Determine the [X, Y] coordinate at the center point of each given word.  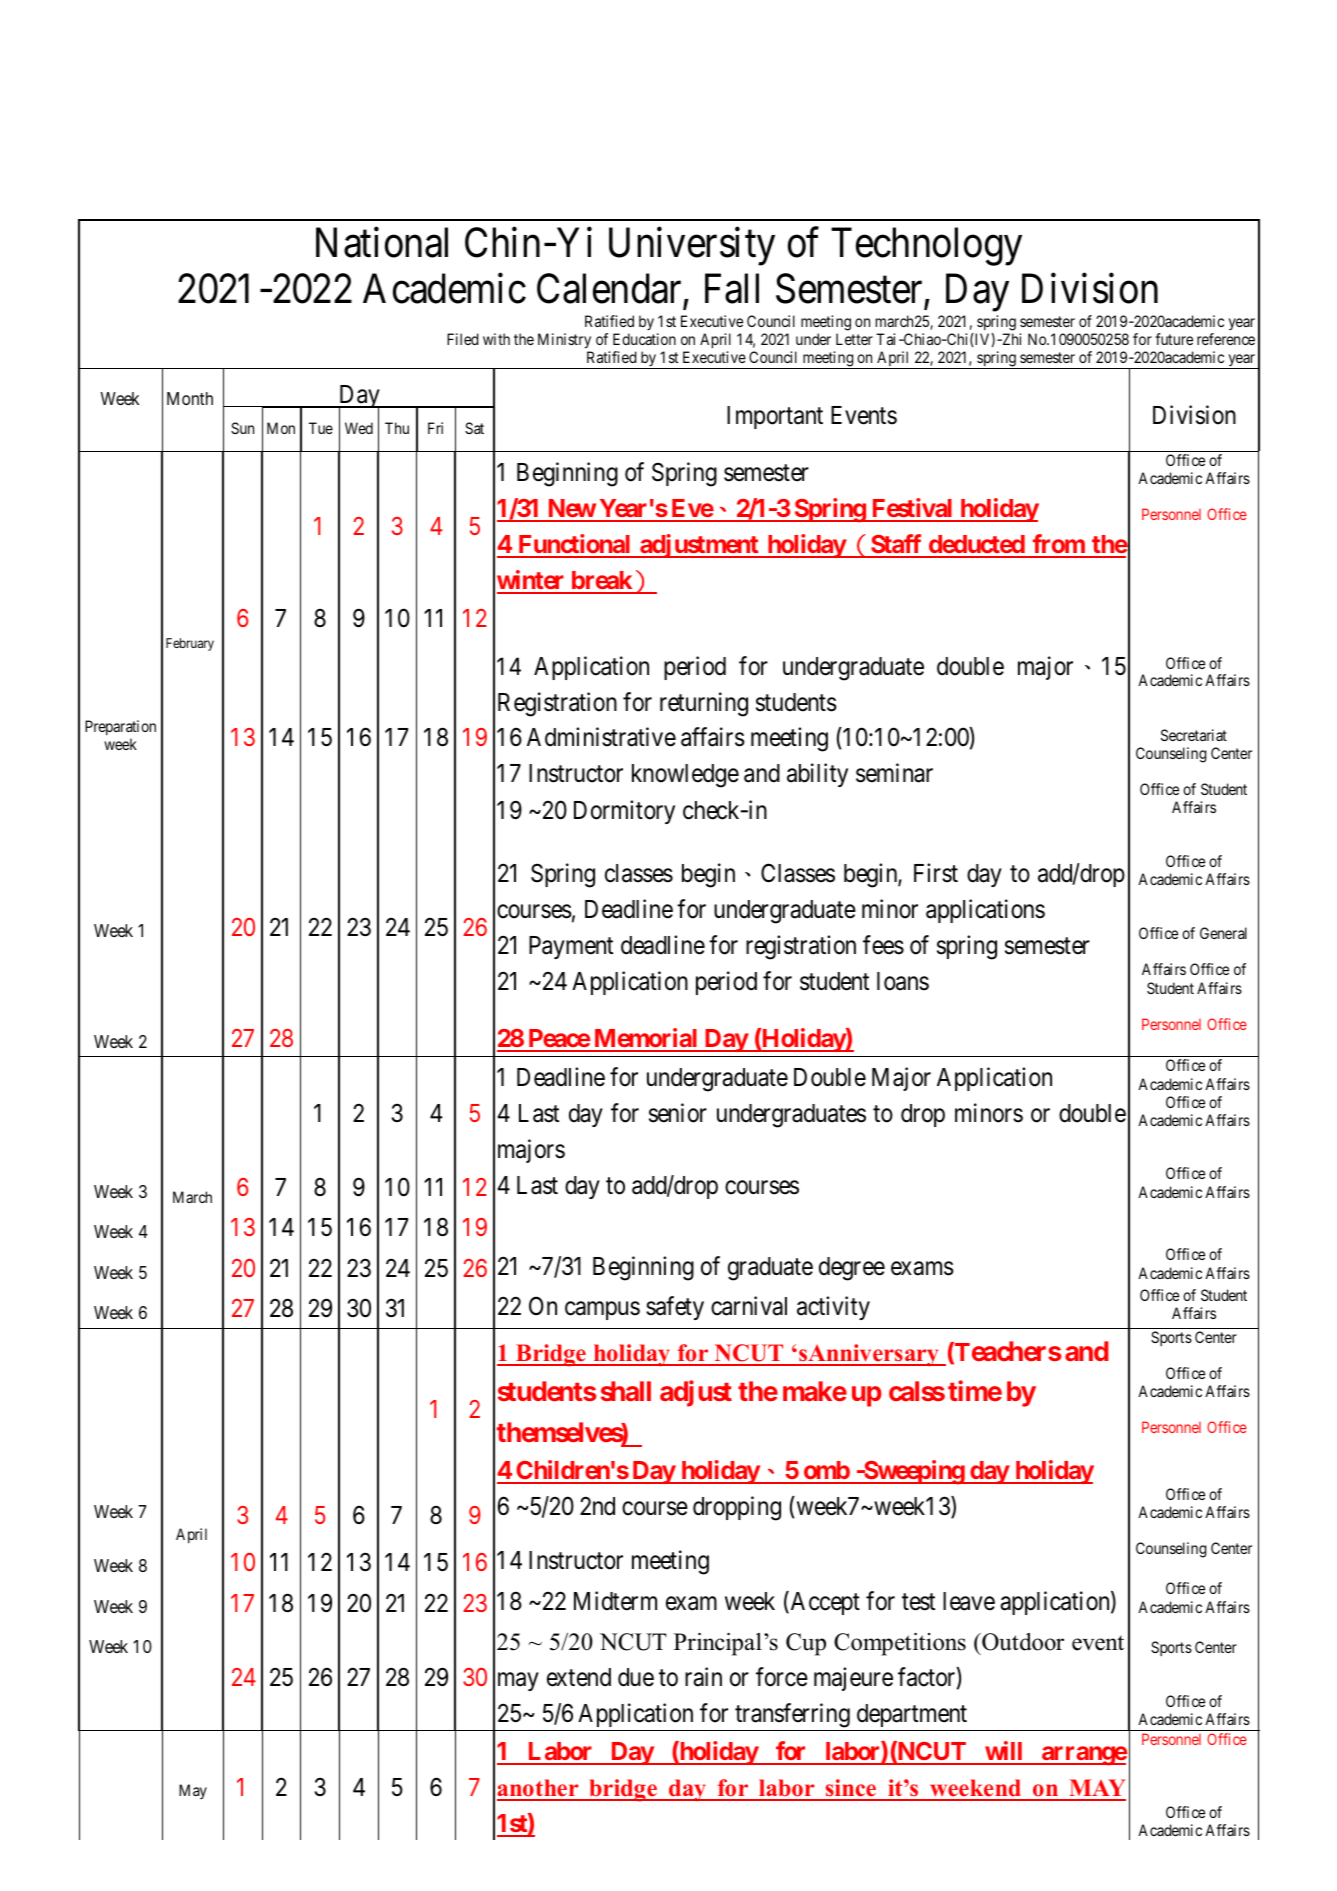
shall [626, 1391]
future [1174, 339]
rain [703, 1677]
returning [704, 704]
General [1223, 933]
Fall [732, 289]
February [190, 644]
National [382, 242]
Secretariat [1194, 735]
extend [579, 1677]
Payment [571, 947]
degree [852, 1269]
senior [678, 1113]
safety [675, 1308]
